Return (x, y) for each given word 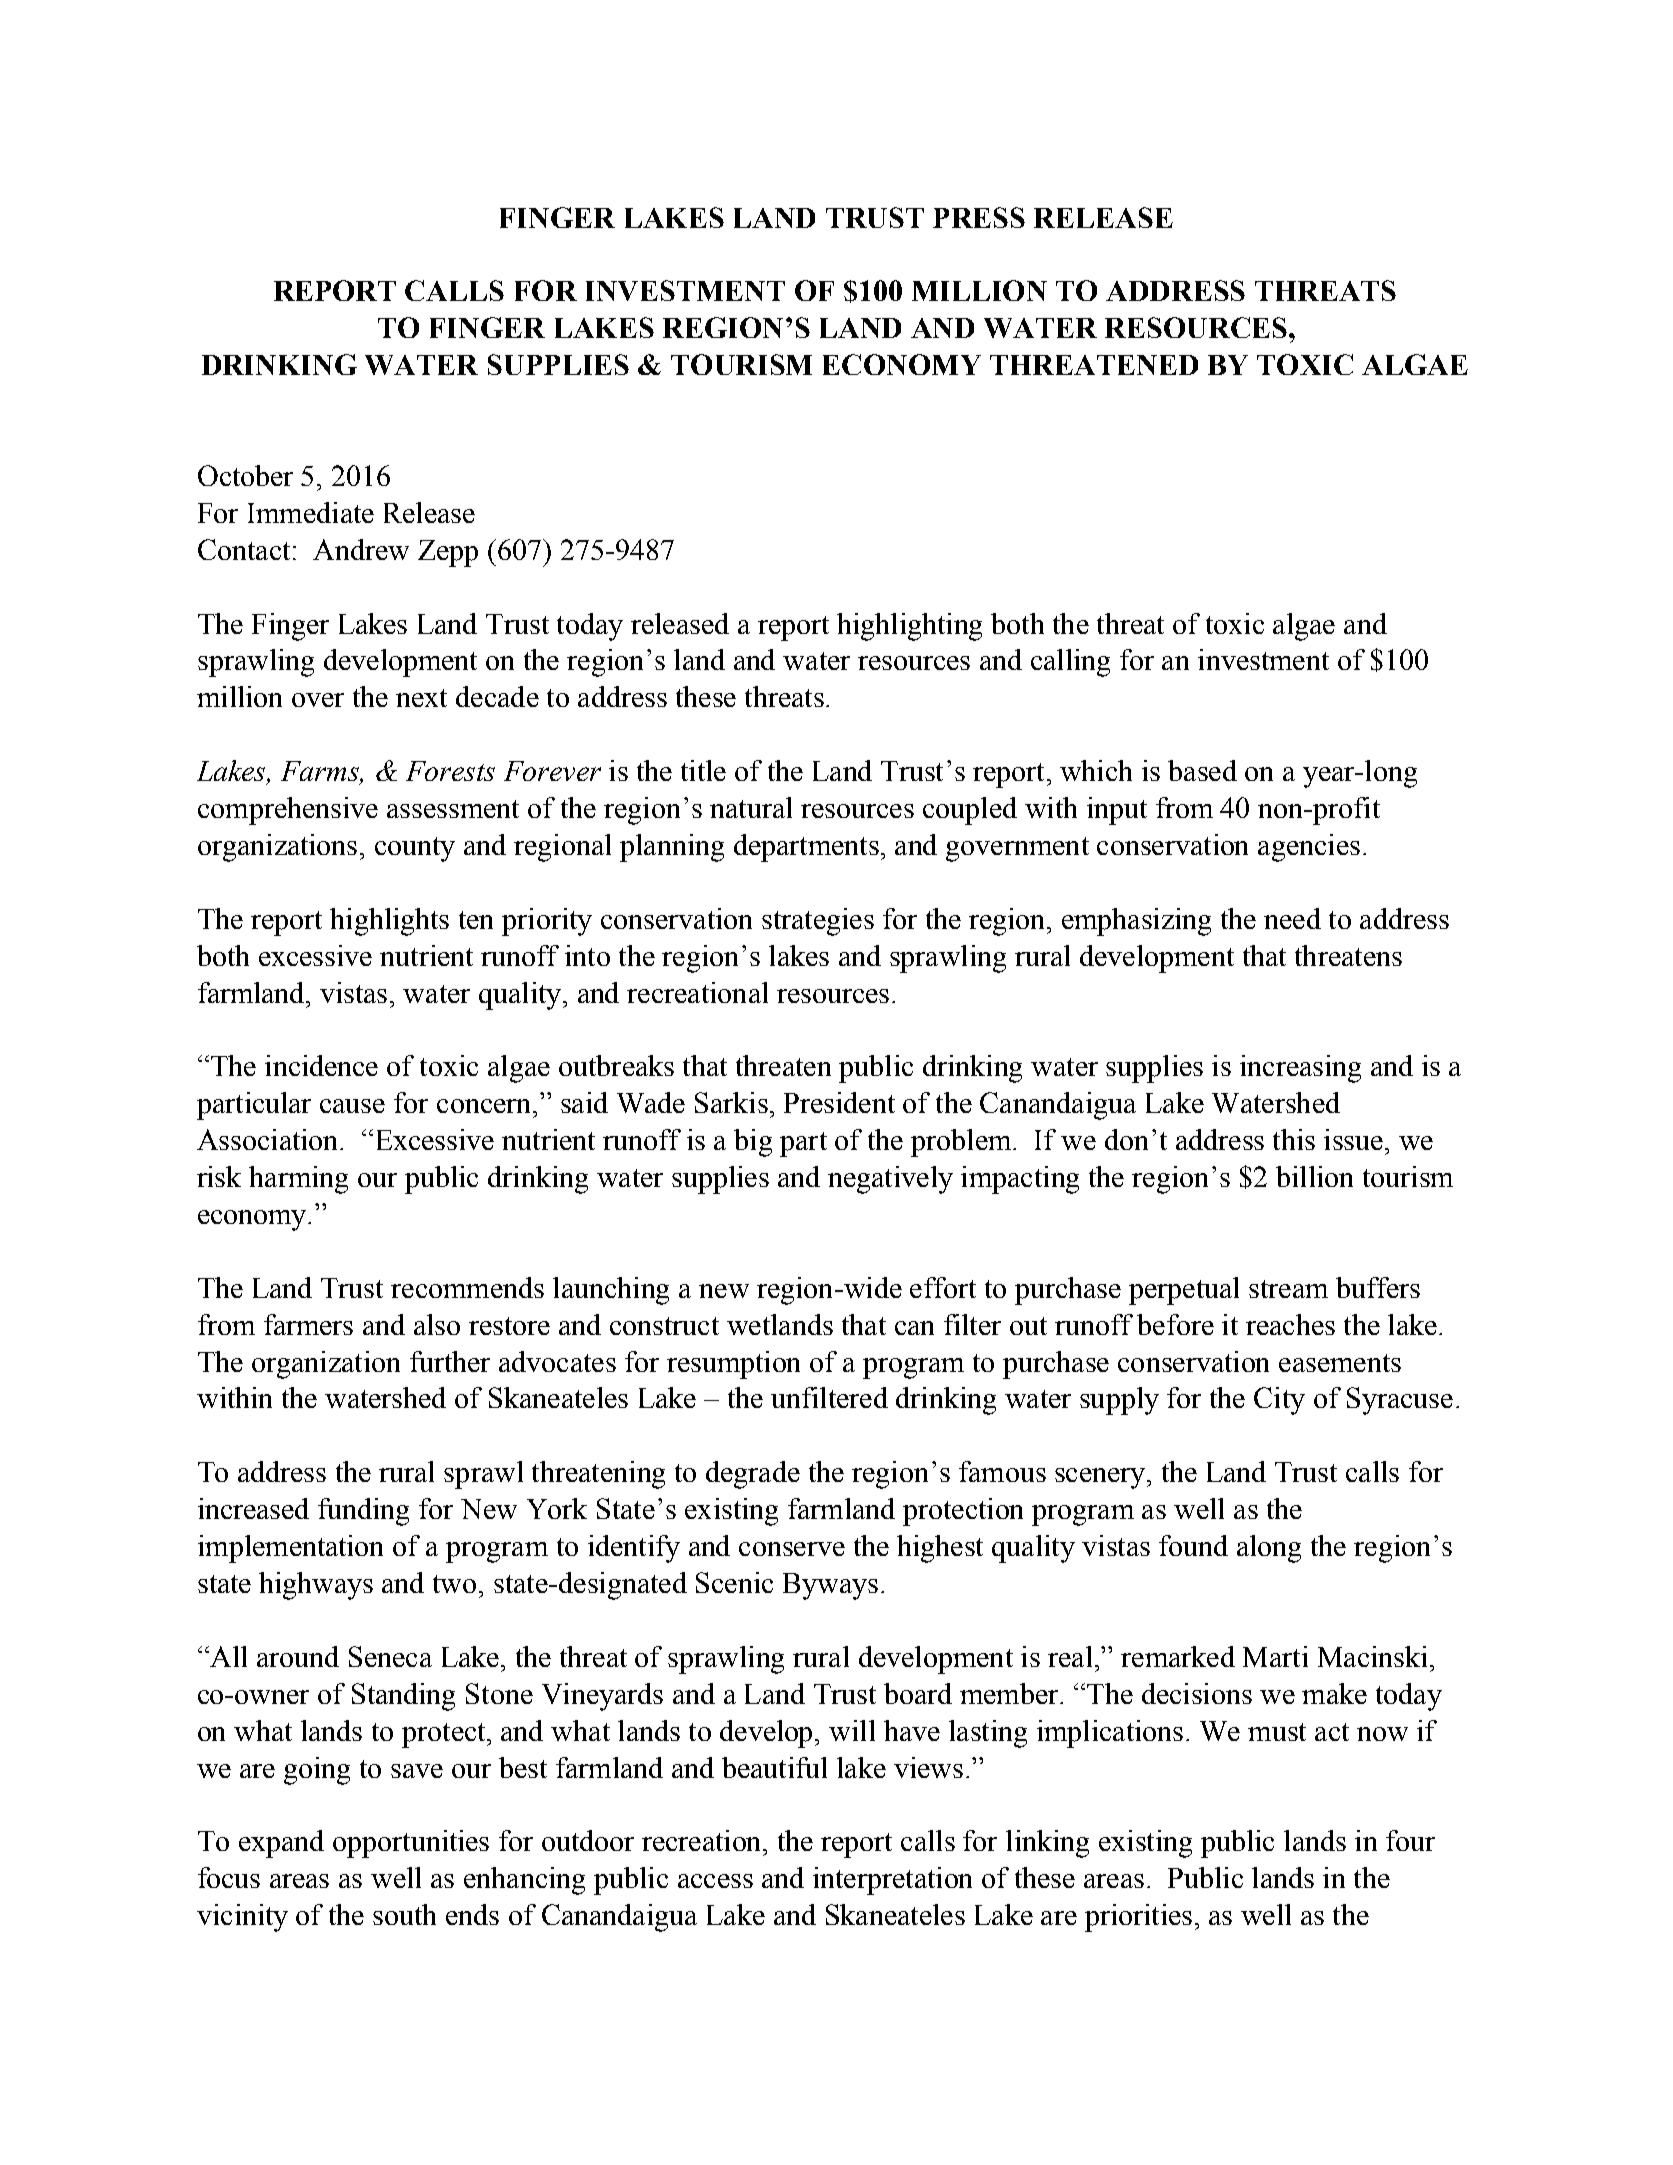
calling (1070, 663)
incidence (321, 1065)
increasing (1300, 1069)
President (839, 1102)
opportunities (411, 1844)
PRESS (979, 217)
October (245, 475)
